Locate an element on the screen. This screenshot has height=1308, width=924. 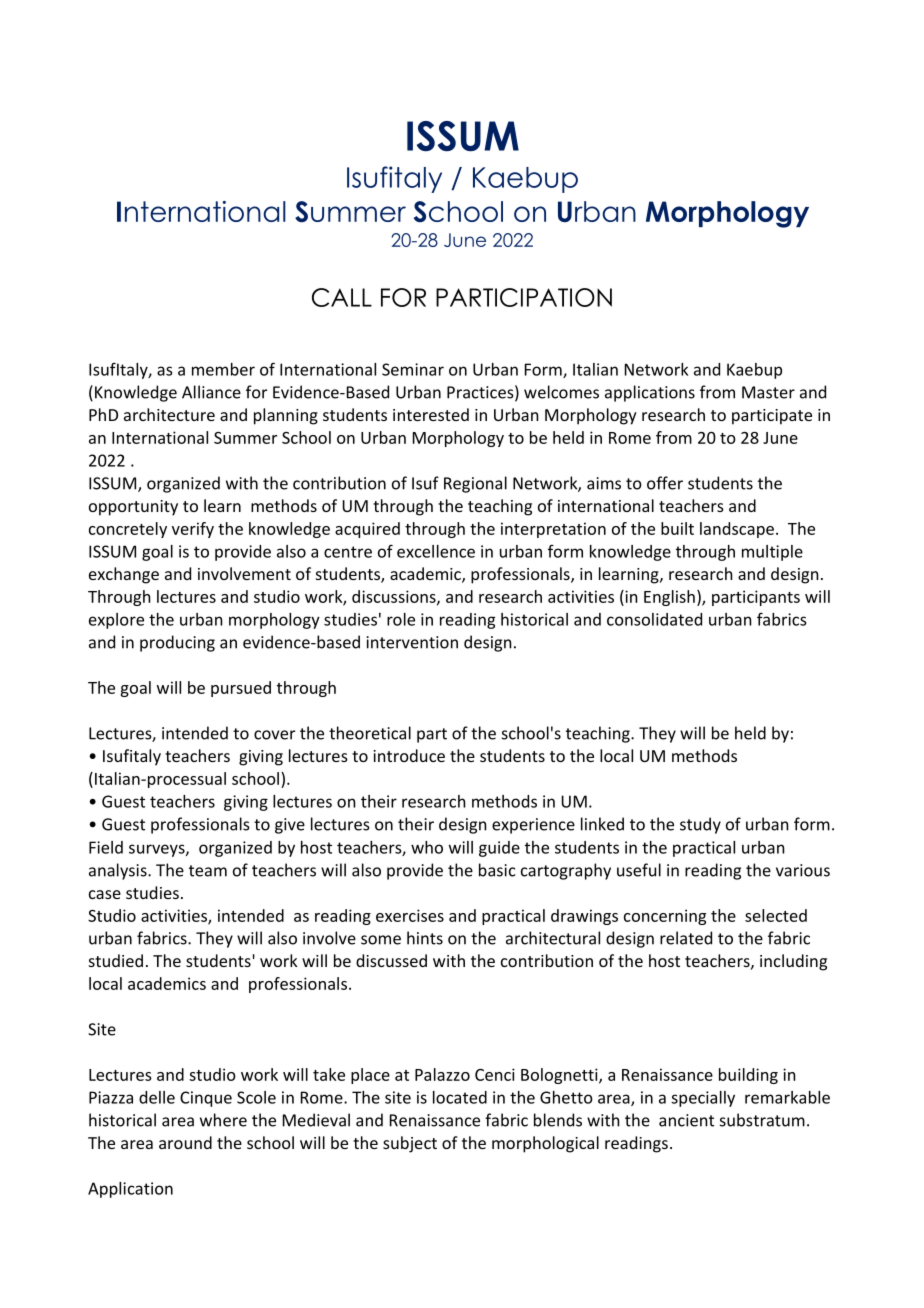
introduce is located at coordinates (409, 755).
